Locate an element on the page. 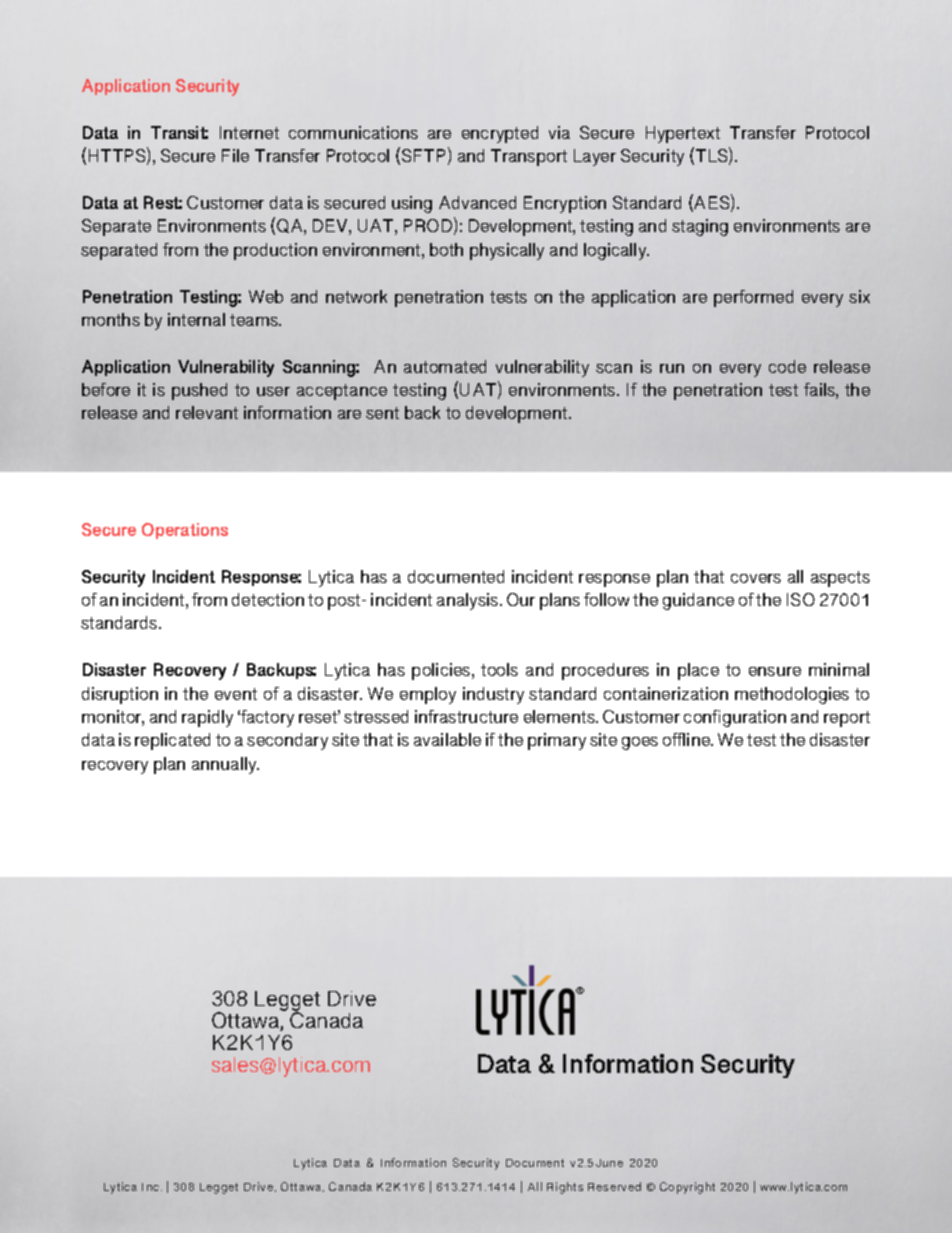 The width and height of the document is (952, 1233). encrypted is located at coordinates (500, 134).
